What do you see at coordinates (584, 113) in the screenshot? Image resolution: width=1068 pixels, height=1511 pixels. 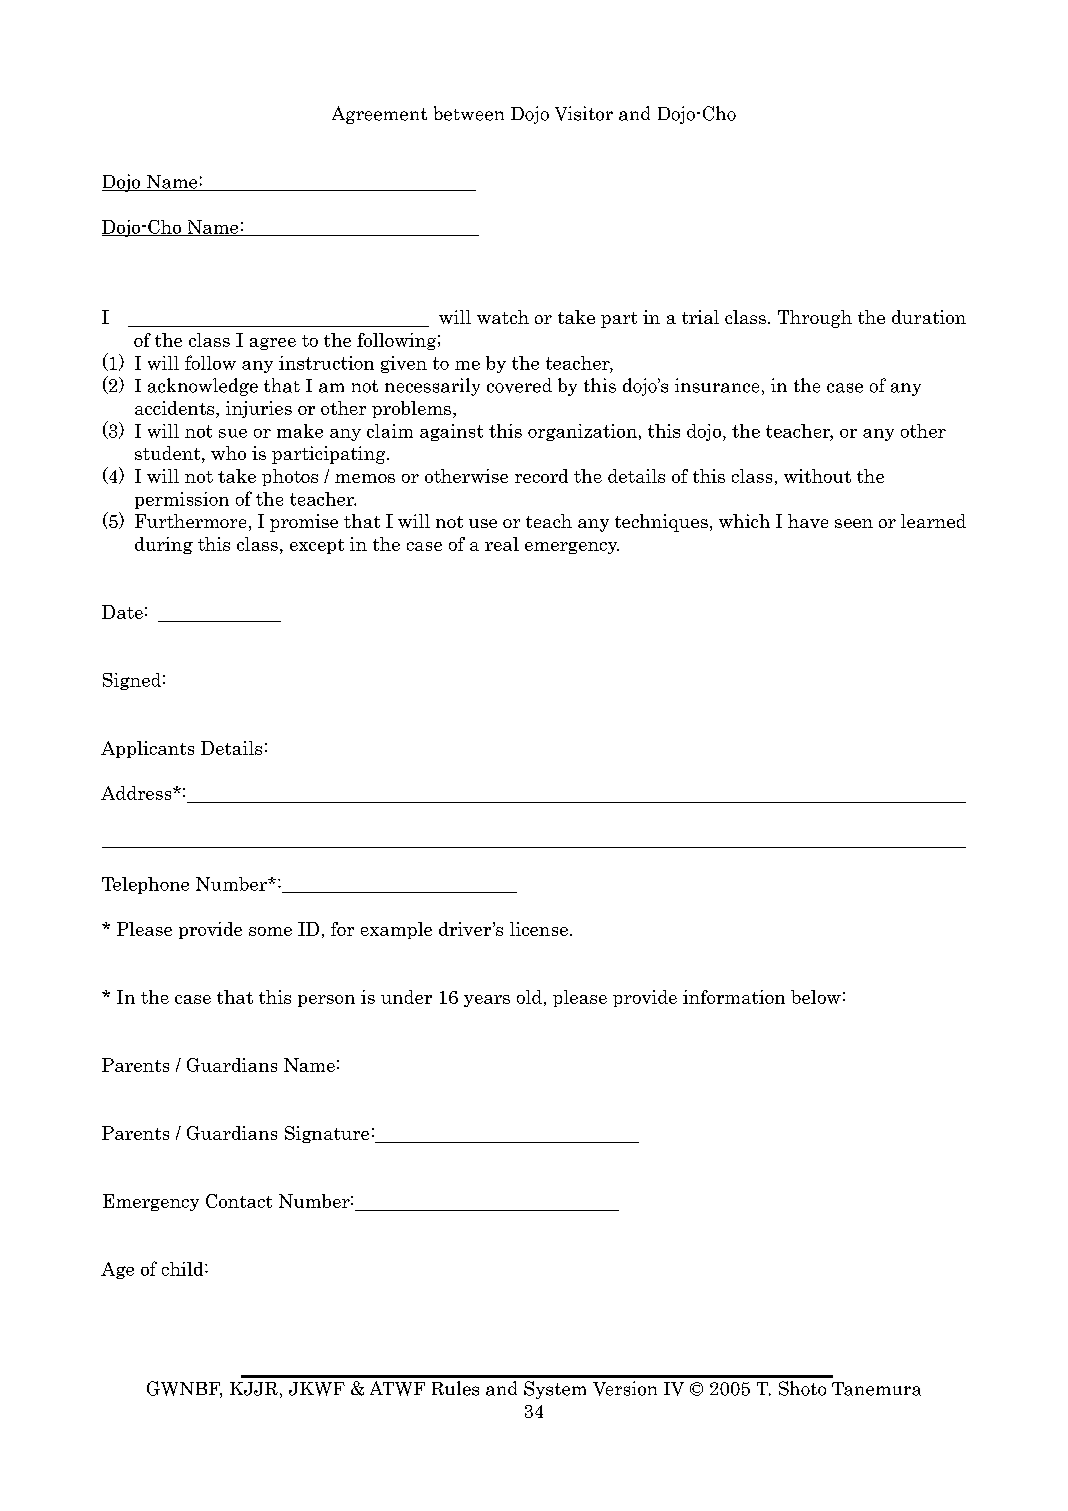 I see `Visitor` at bounding box center [584, 113].
